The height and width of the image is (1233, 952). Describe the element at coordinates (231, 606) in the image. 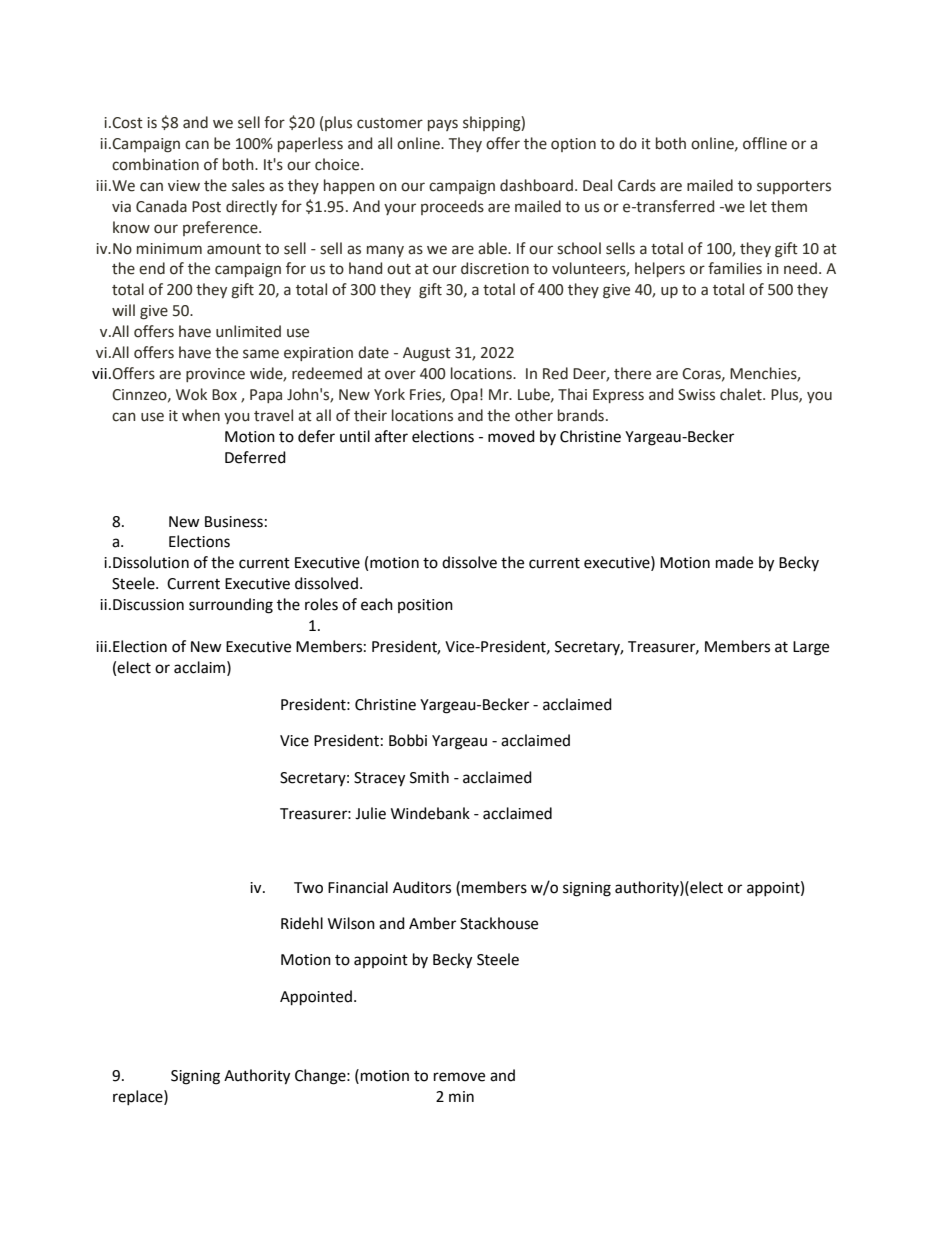

I see `surrounding` at that location.
